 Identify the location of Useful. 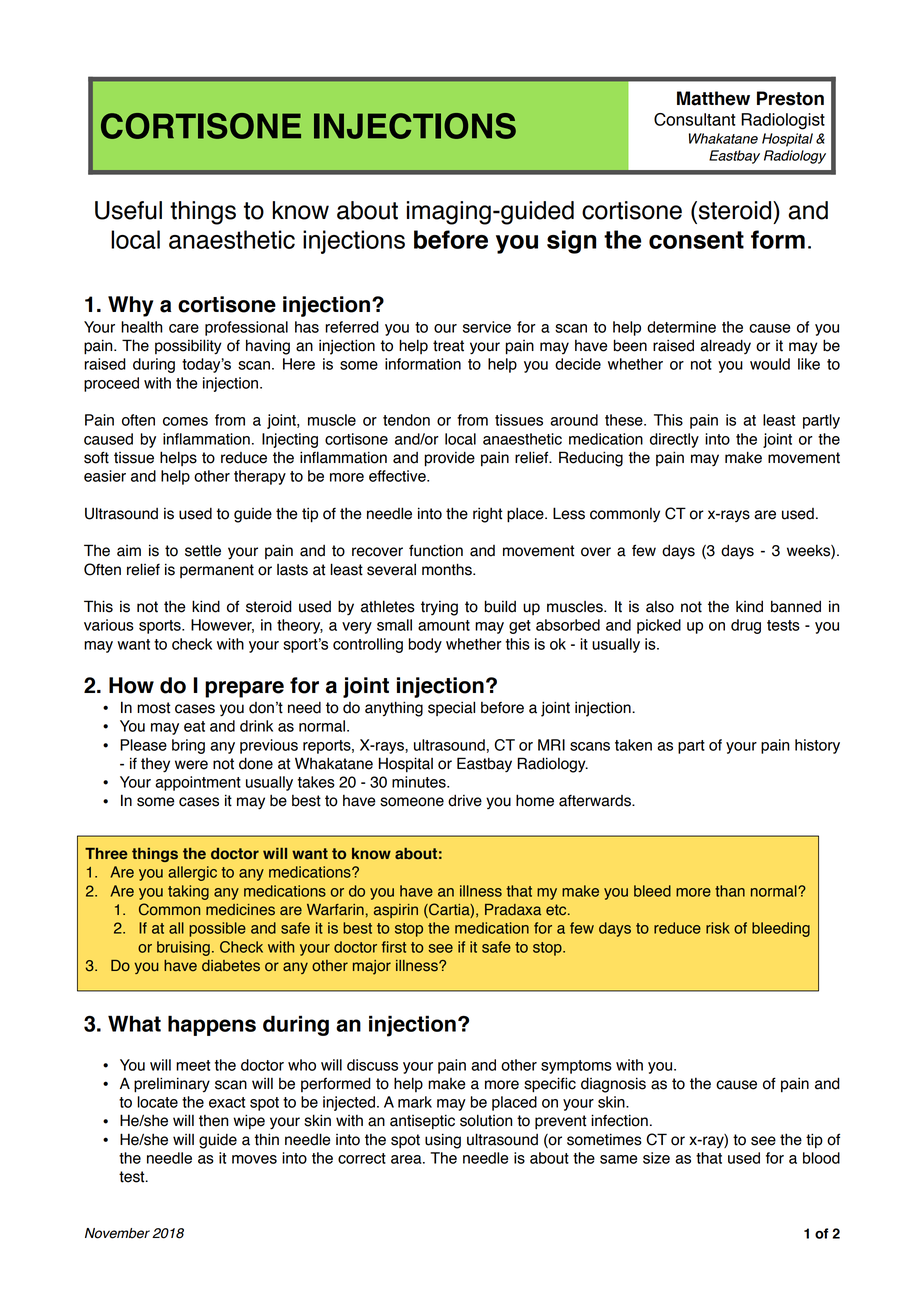
(128, 210).
